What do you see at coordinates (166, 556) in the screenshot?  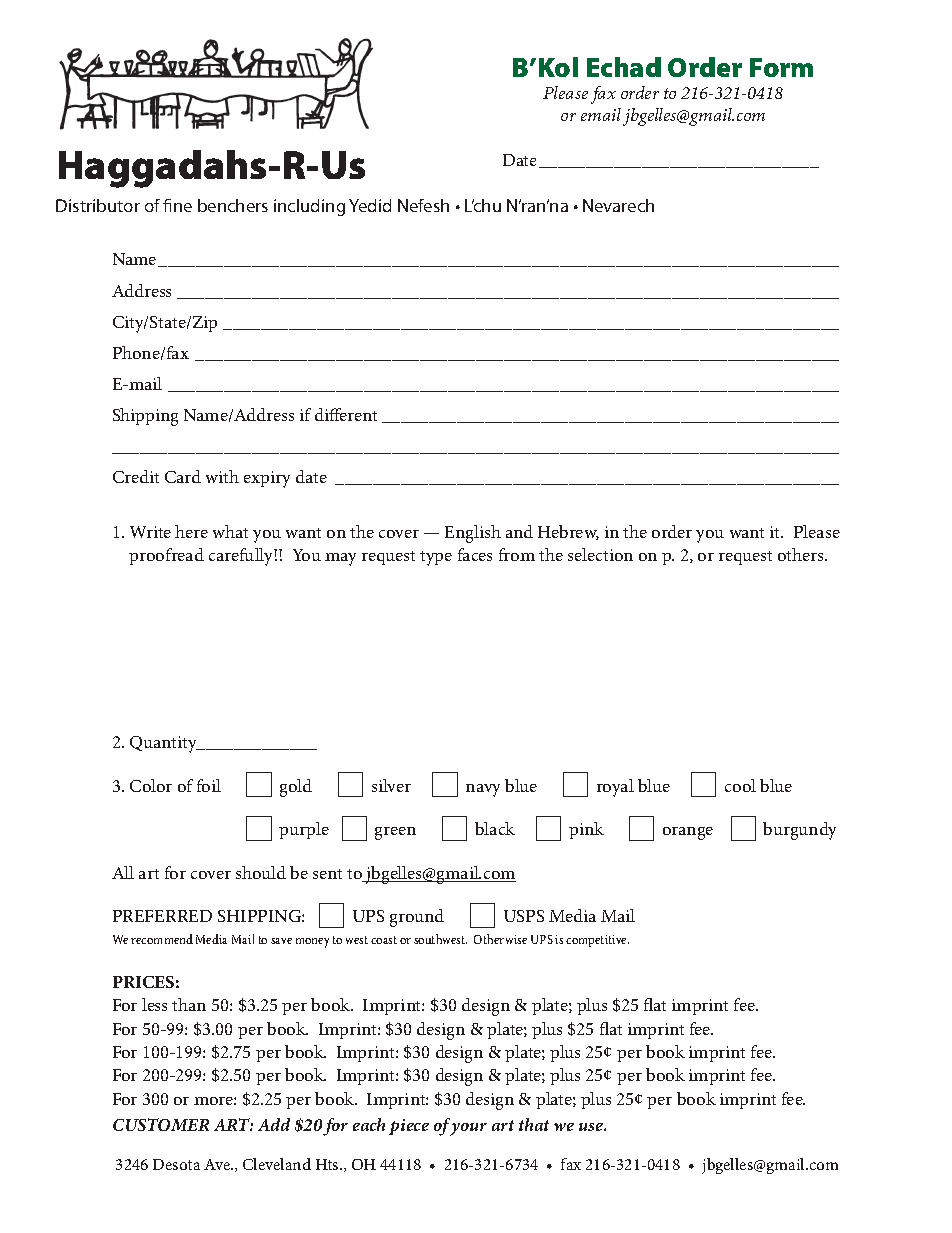 I see `proofread` at bounding box center [166, 556].
